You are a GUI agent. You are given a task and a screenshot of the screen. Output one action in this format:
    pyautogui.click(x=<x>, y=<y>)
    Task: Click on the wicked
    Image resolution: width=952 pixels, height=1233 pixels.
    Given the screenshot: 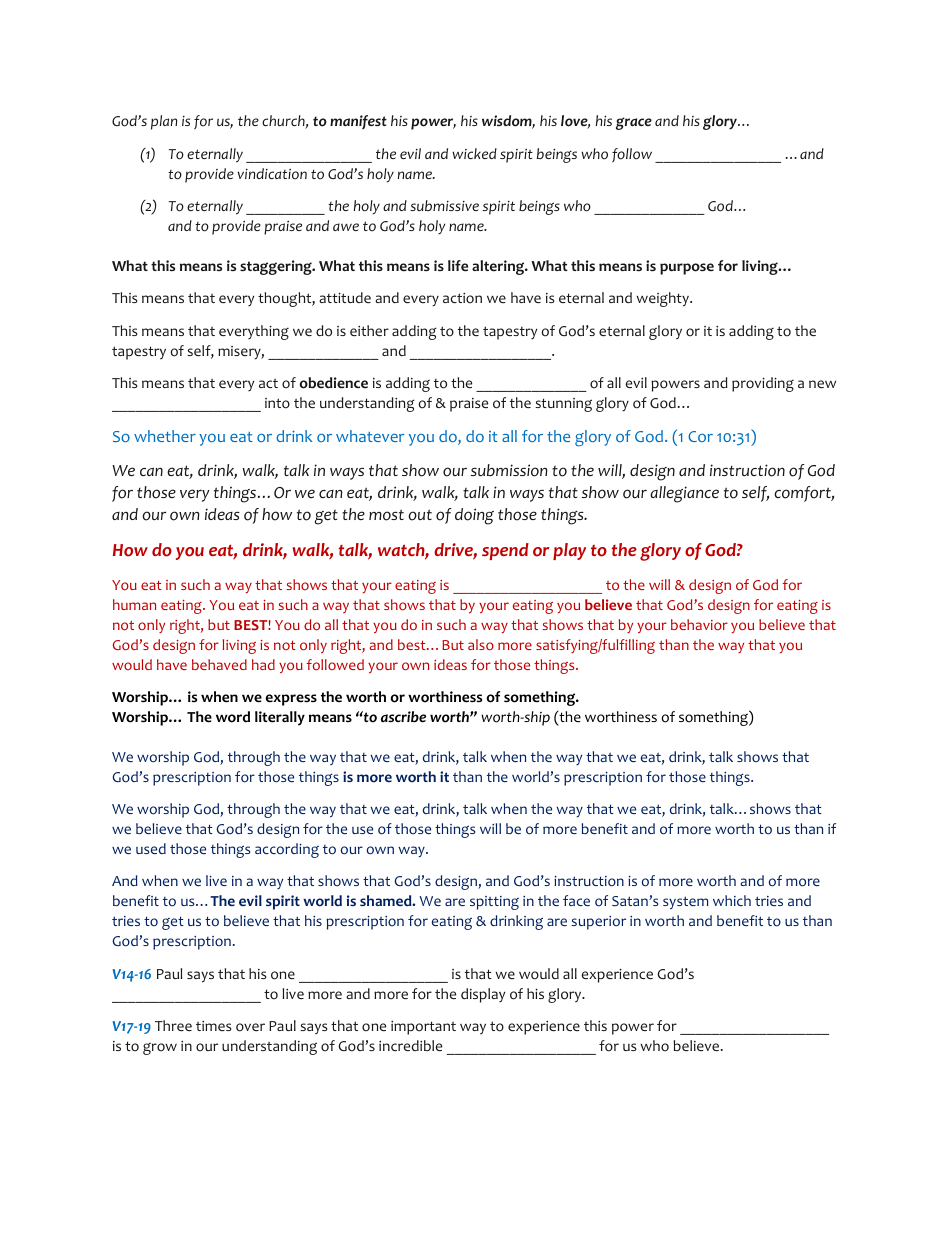 What is the action you would take?
    pyautogui.click(x=474, y=153)
